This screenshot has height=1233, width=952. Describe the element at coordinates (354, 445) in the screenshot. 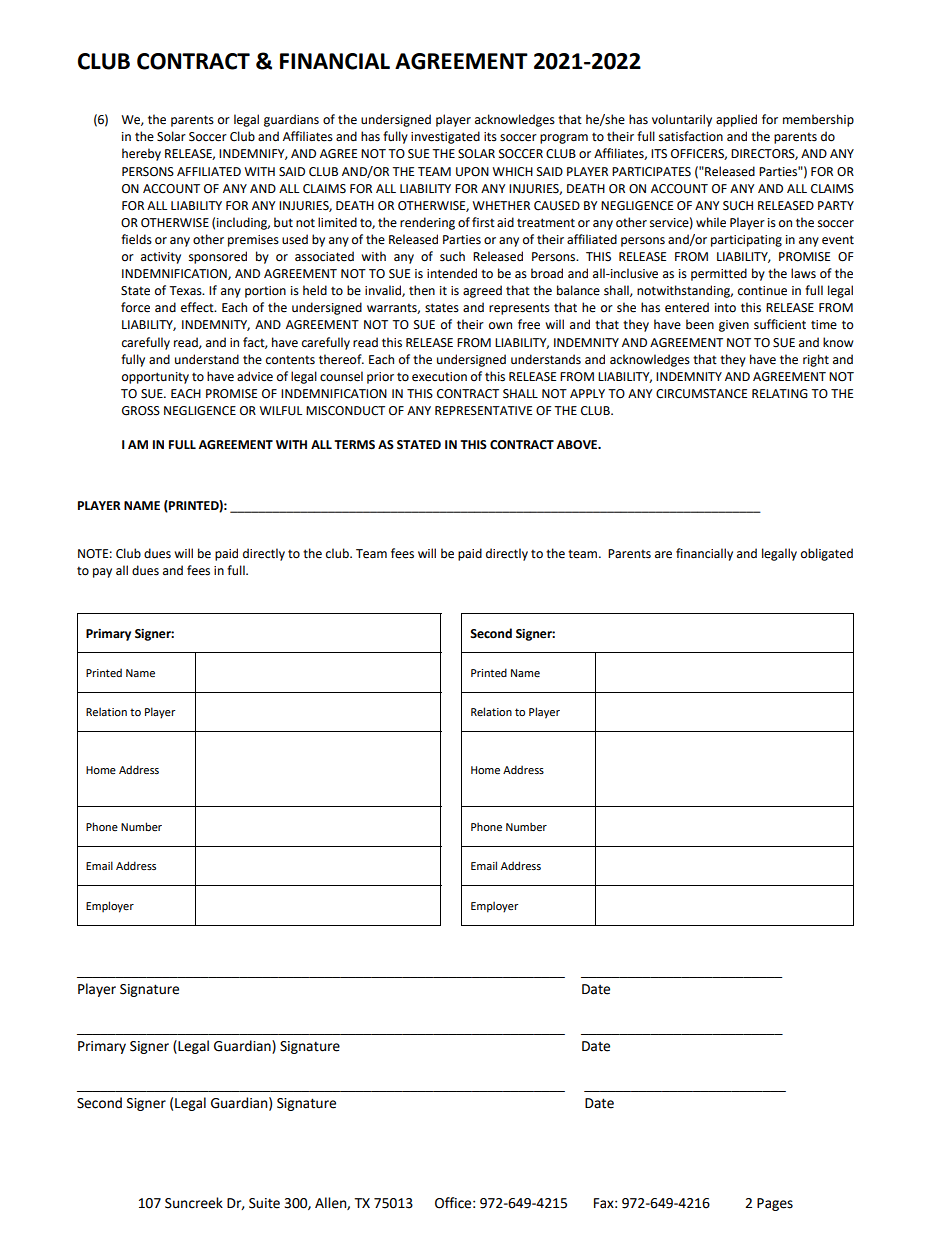

I see `TERMS` at that location.
